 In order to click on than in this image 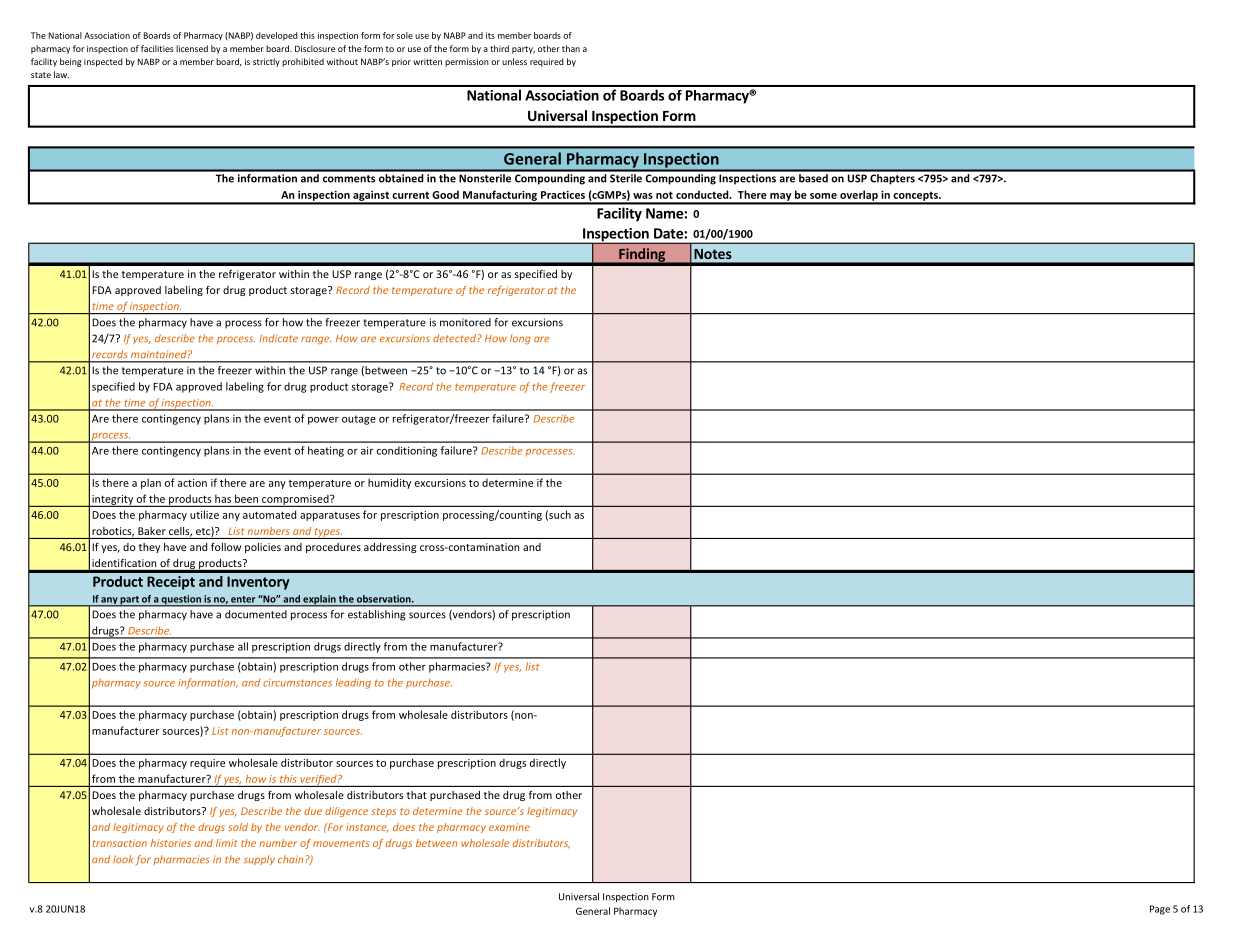, I will do `click(571, 48)`.
